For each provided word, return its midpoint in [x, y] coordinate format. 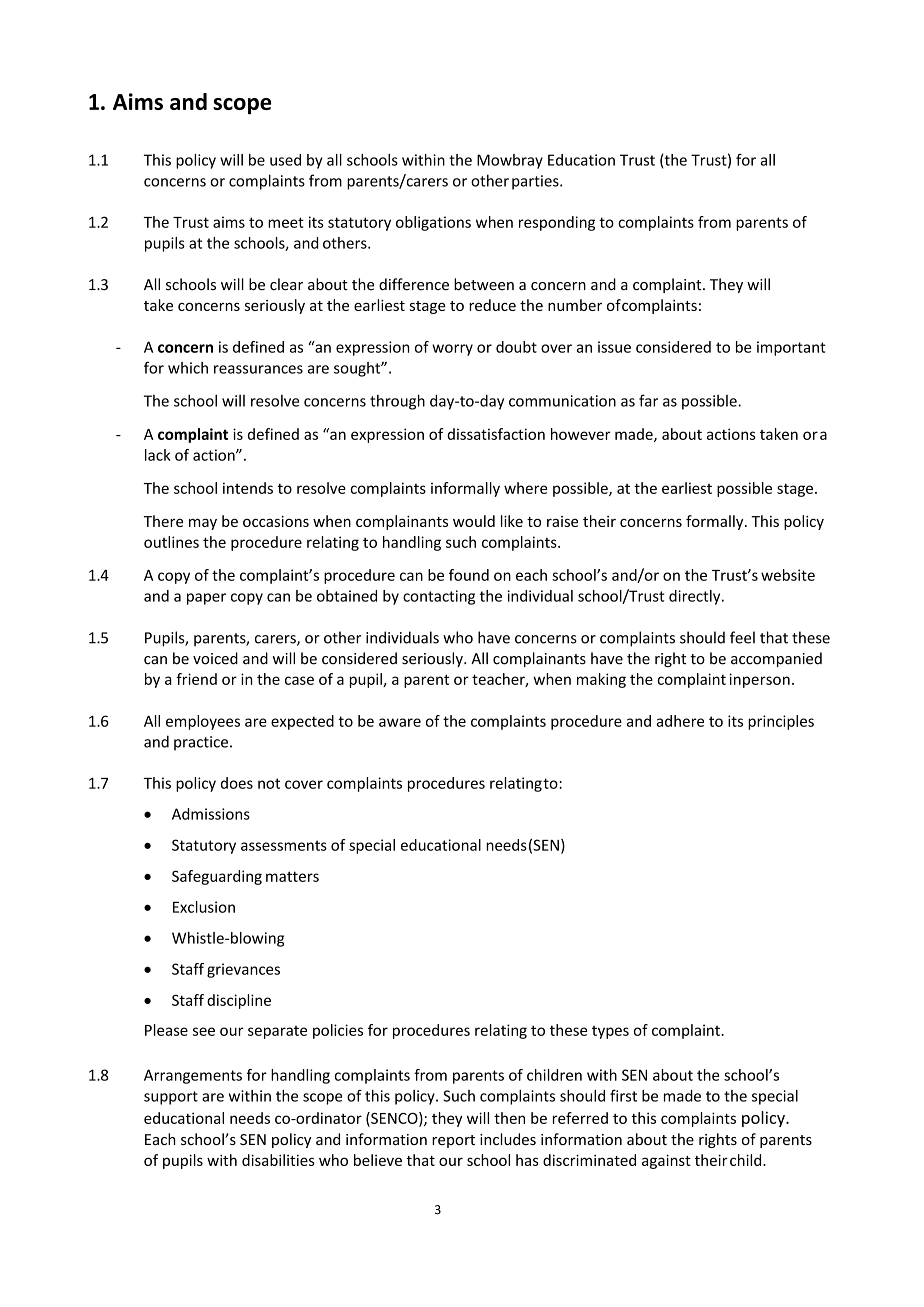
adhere [680, 721]
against [666, 1161]
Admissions [211, 814]
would [474, 521]
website [788, 575]
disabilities [278, 1160]
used [285, 160]
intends [248, 488]
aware [400, 722]
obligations [433, 223]
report [453, 1141]
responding [557, 223]
